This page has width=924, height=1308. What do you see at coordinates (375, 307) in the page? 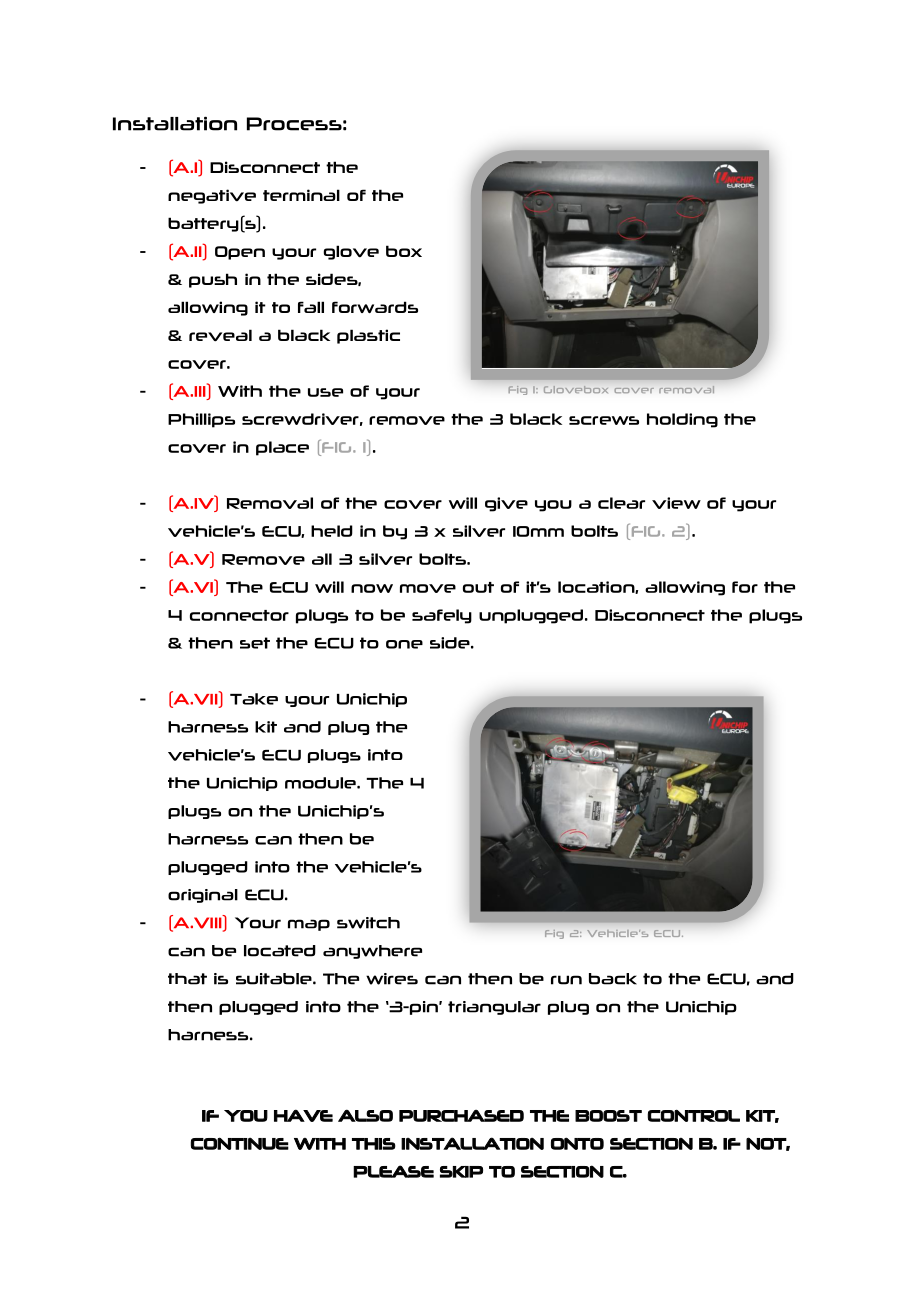
I see `forwards` at bounding box center [375, 307].
